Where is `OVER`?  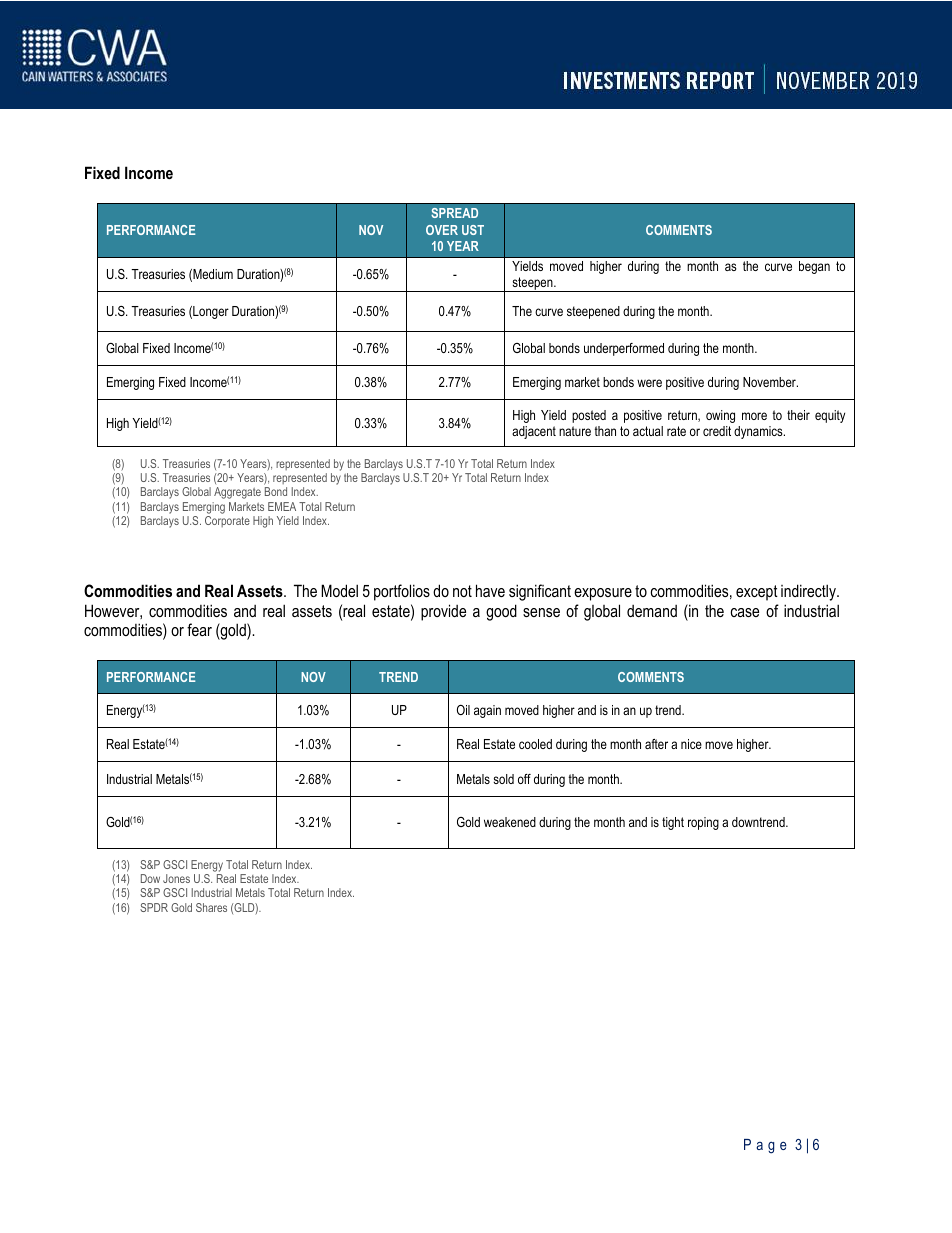 OVER is located at coordinates (442, 230).
